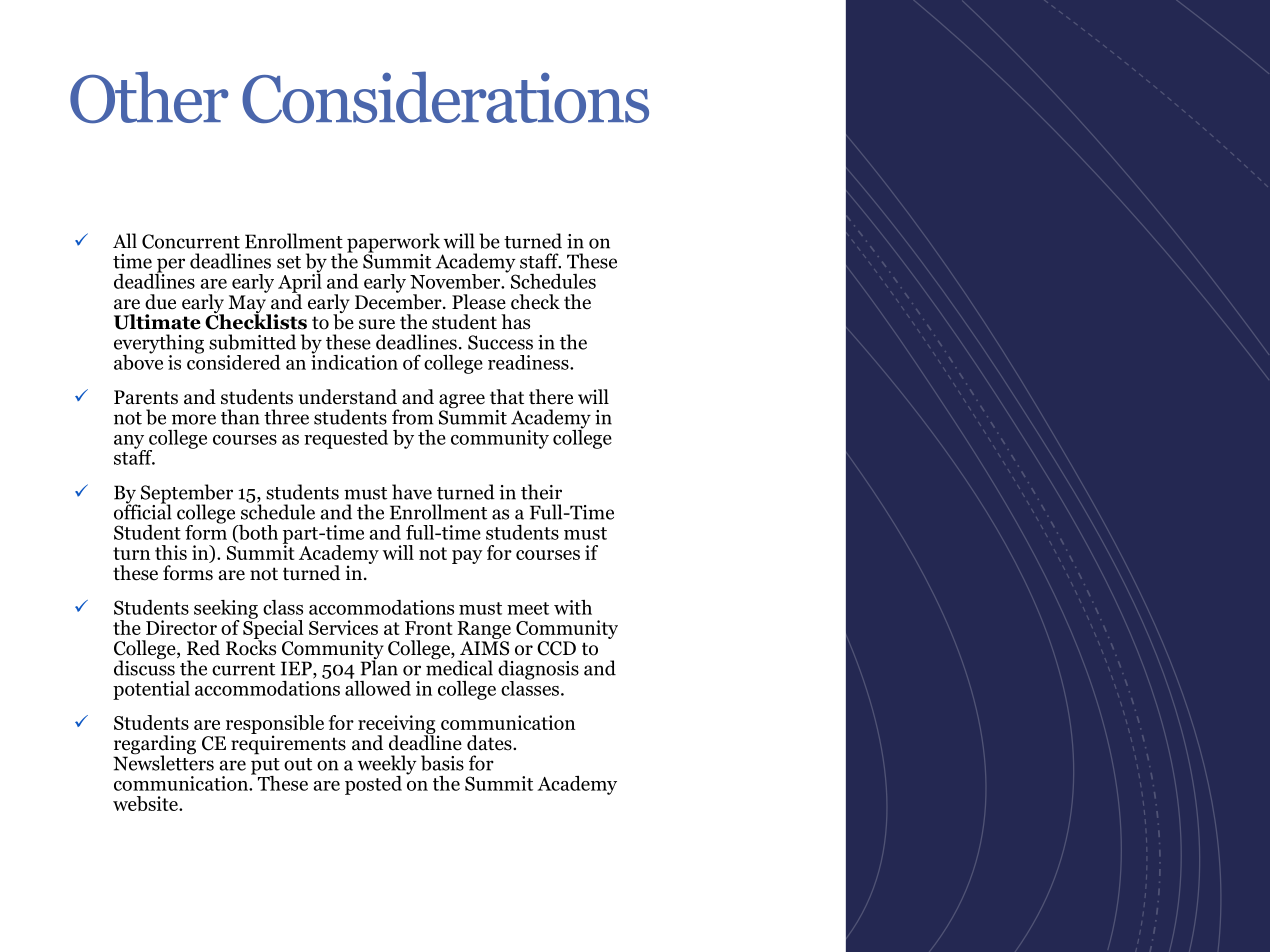 The width and height of the page is (1270, 952). Describe the element at coordinates (181, 627) in the page. I see `Director` at that location.
